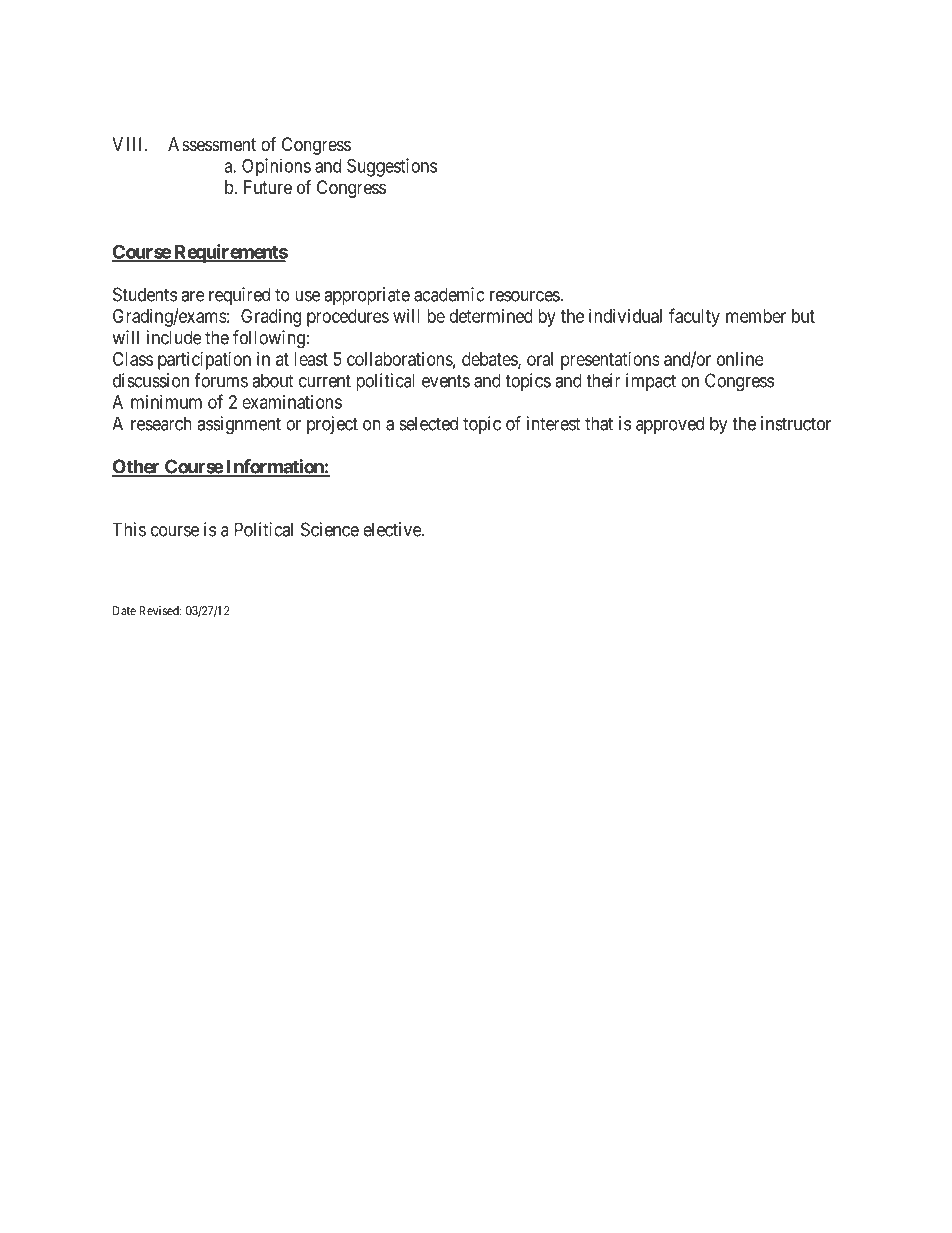 The image size is (952, 1233). I want to click on Date, so click(124, 611).
